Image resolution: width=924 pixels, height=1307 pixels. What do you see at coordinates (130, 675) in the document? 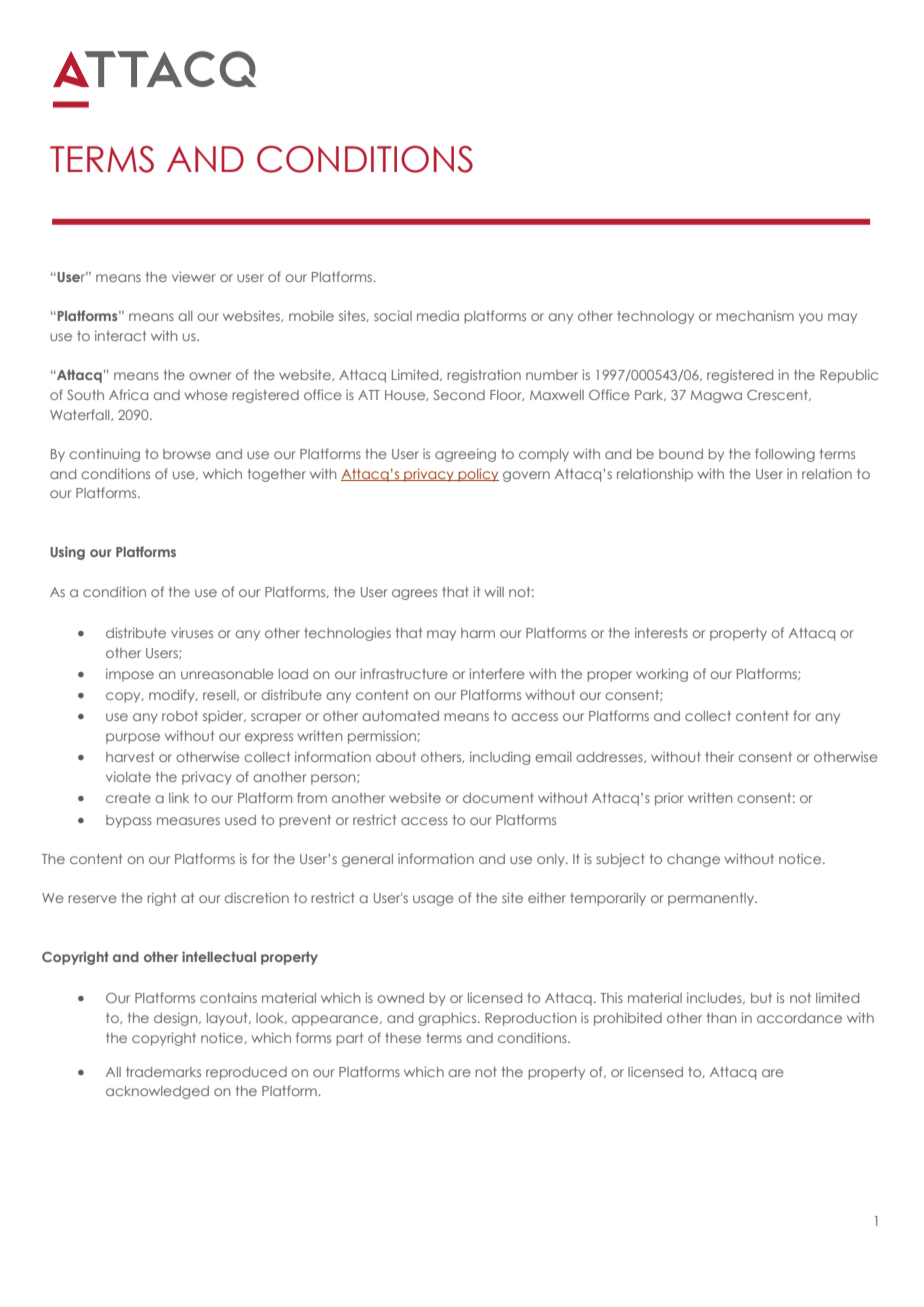
I see `impose` at bounding box center [130, 675].
